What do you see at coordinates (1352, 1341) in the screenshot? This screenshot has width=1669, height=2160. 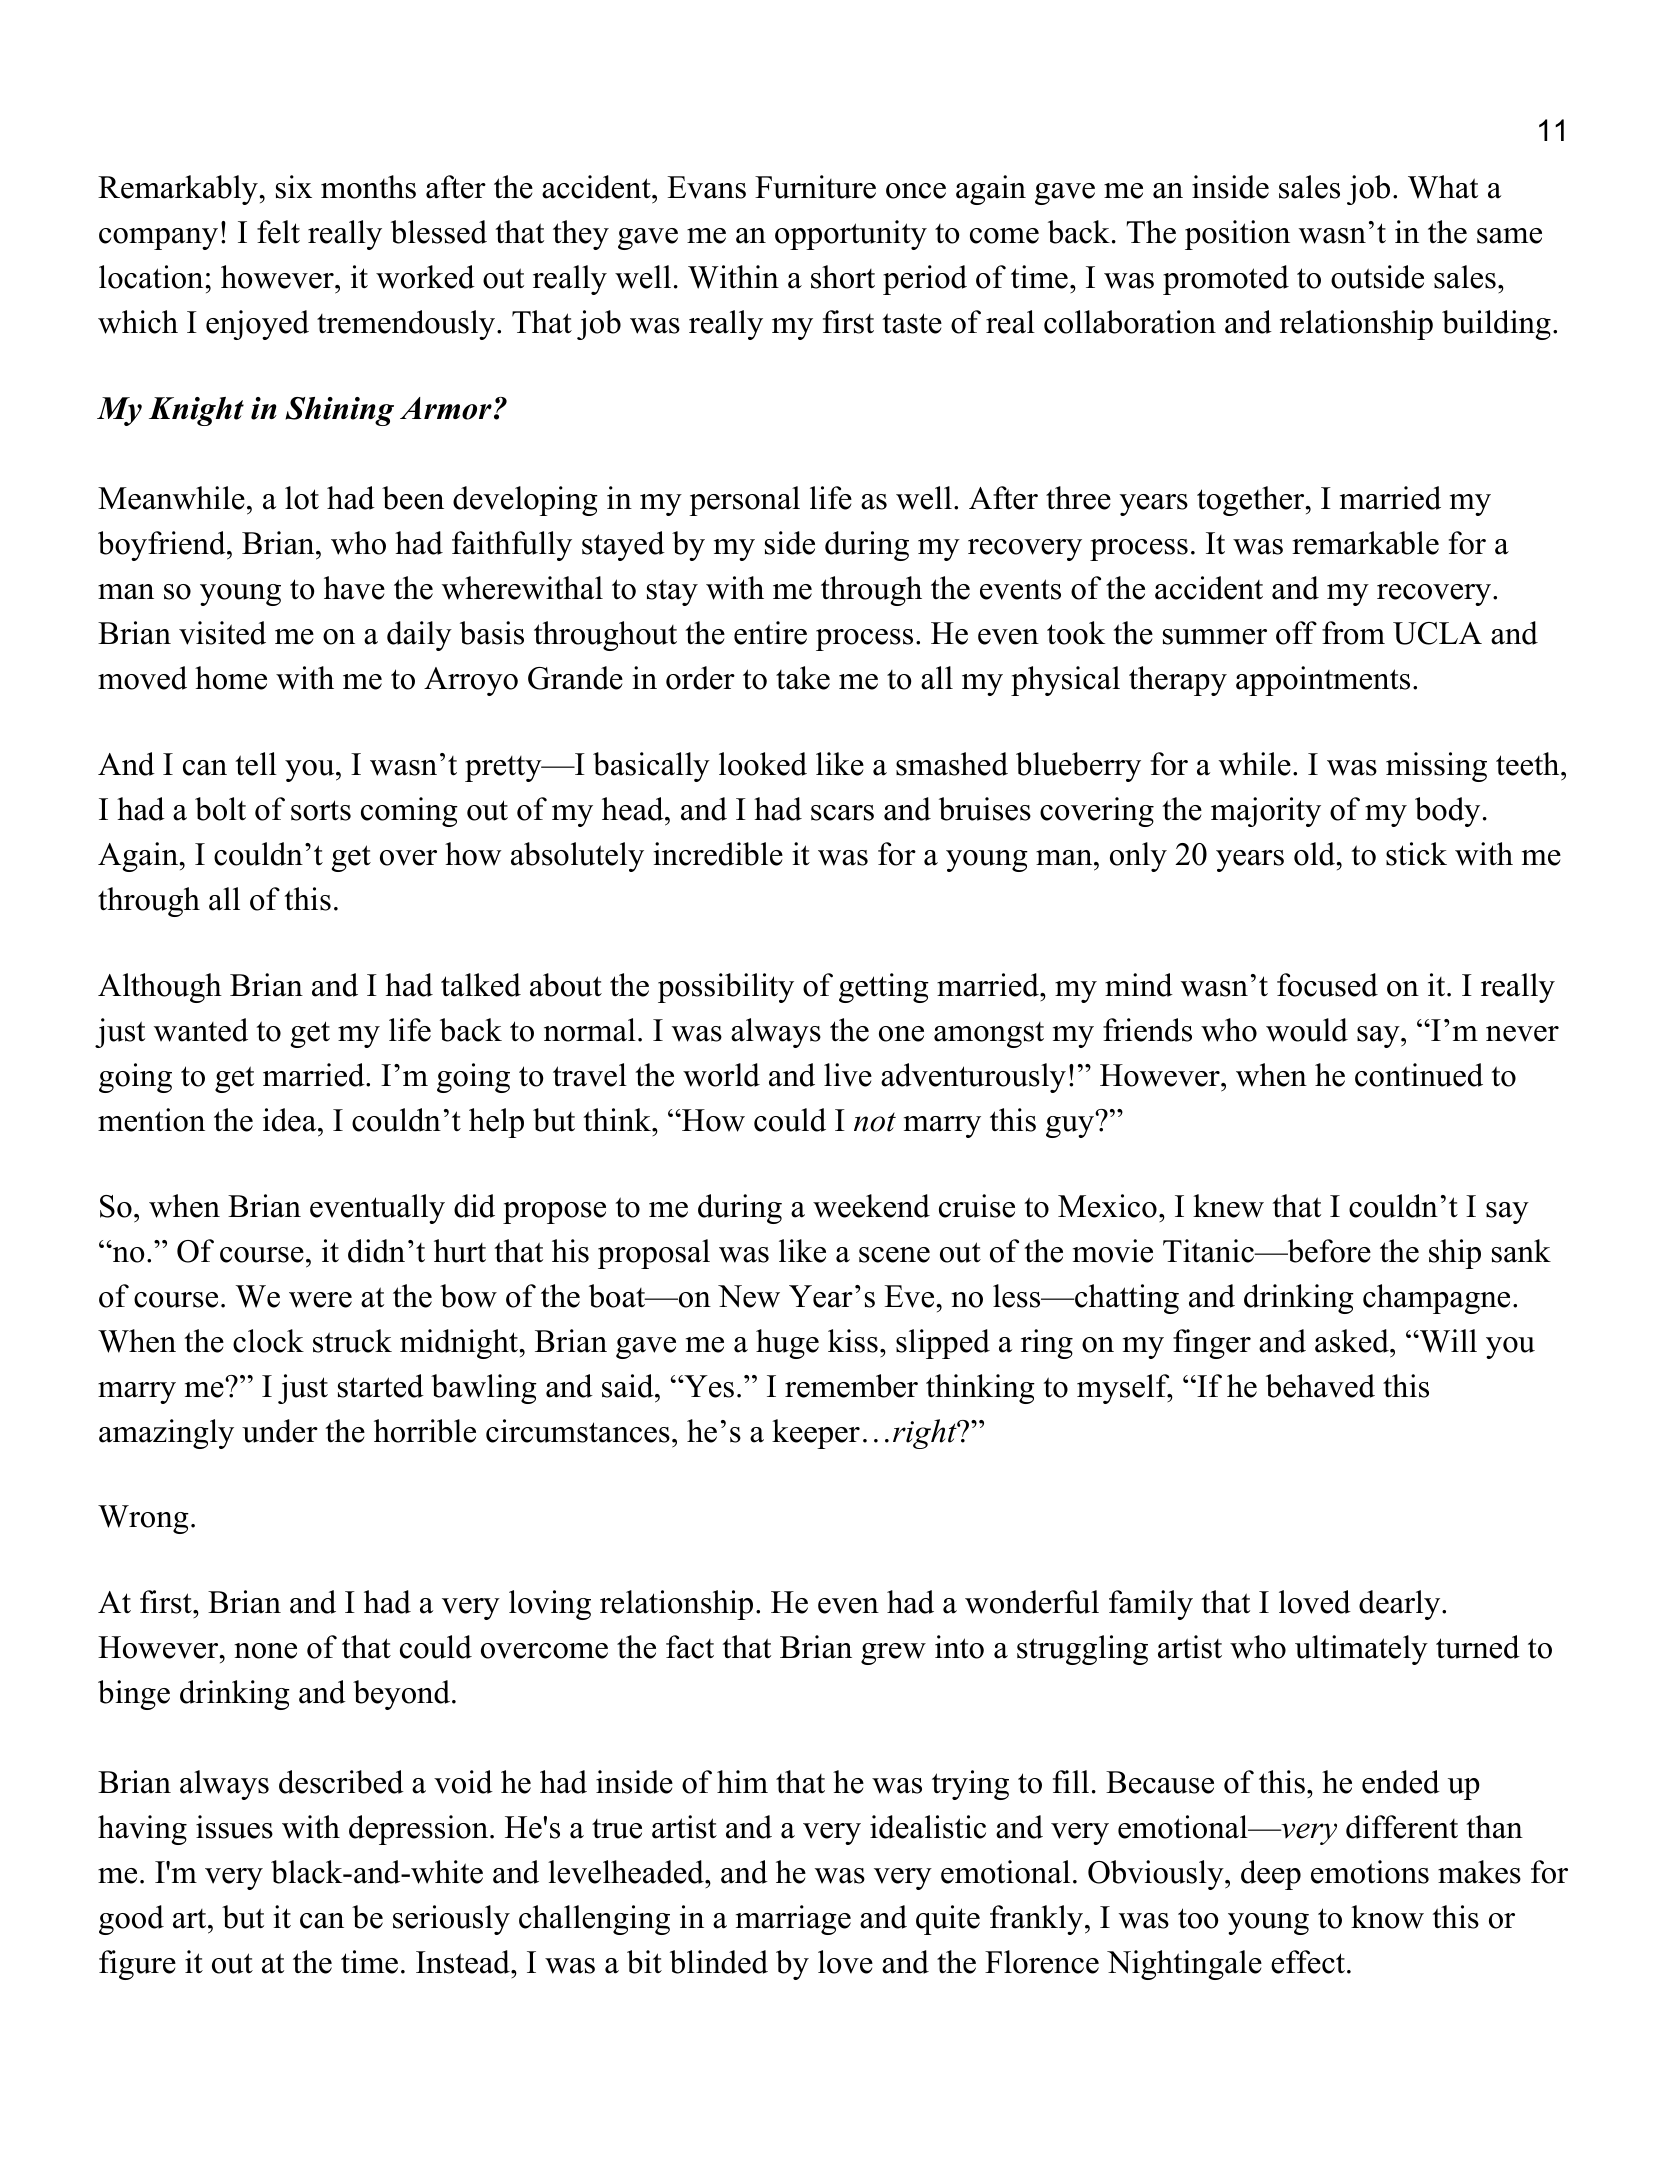 I see `asked` at bounding box center [1352, 1341].
